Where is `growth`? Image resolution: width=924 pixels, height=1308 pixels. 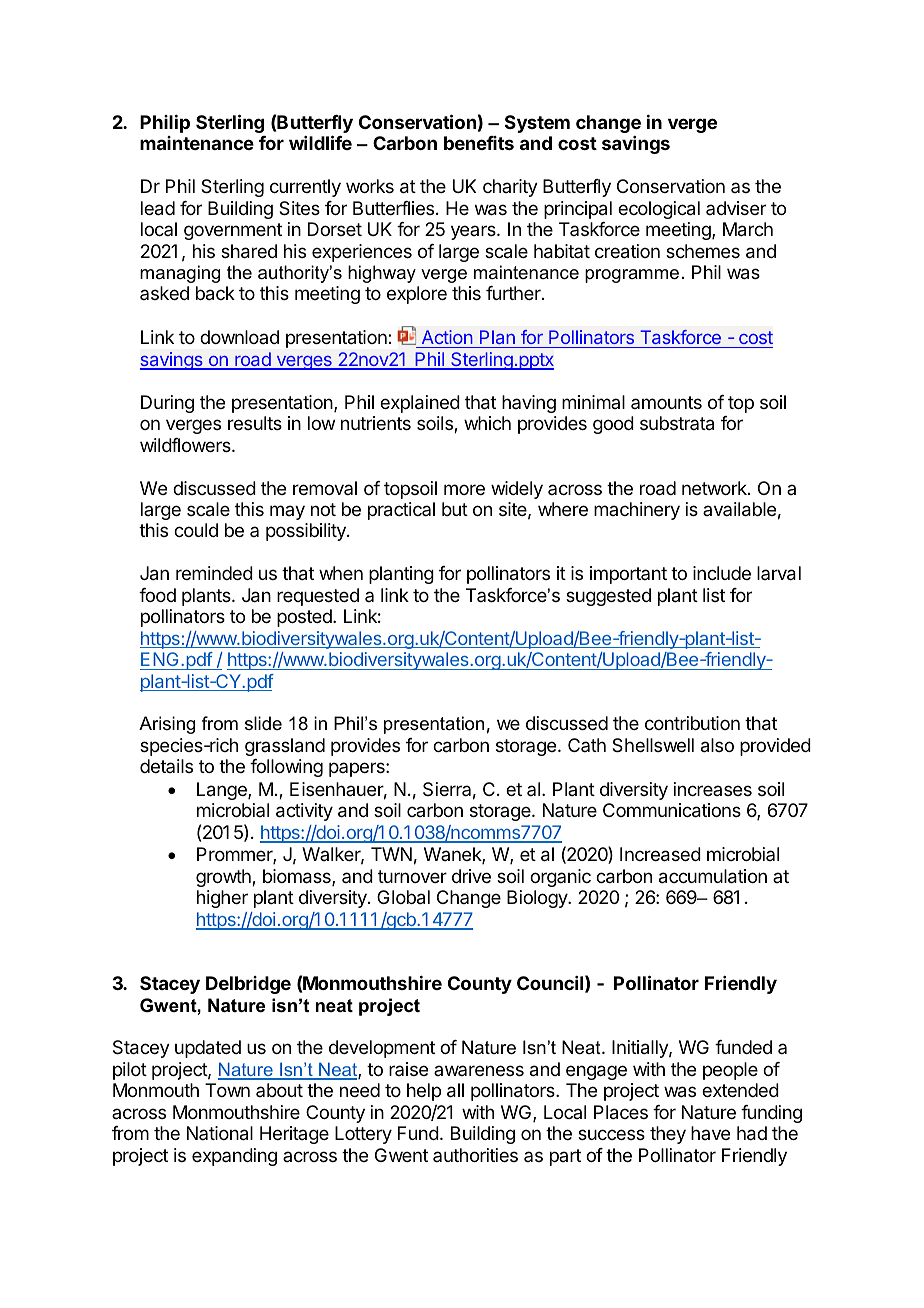
growth is located at coordinates (224, 878).
